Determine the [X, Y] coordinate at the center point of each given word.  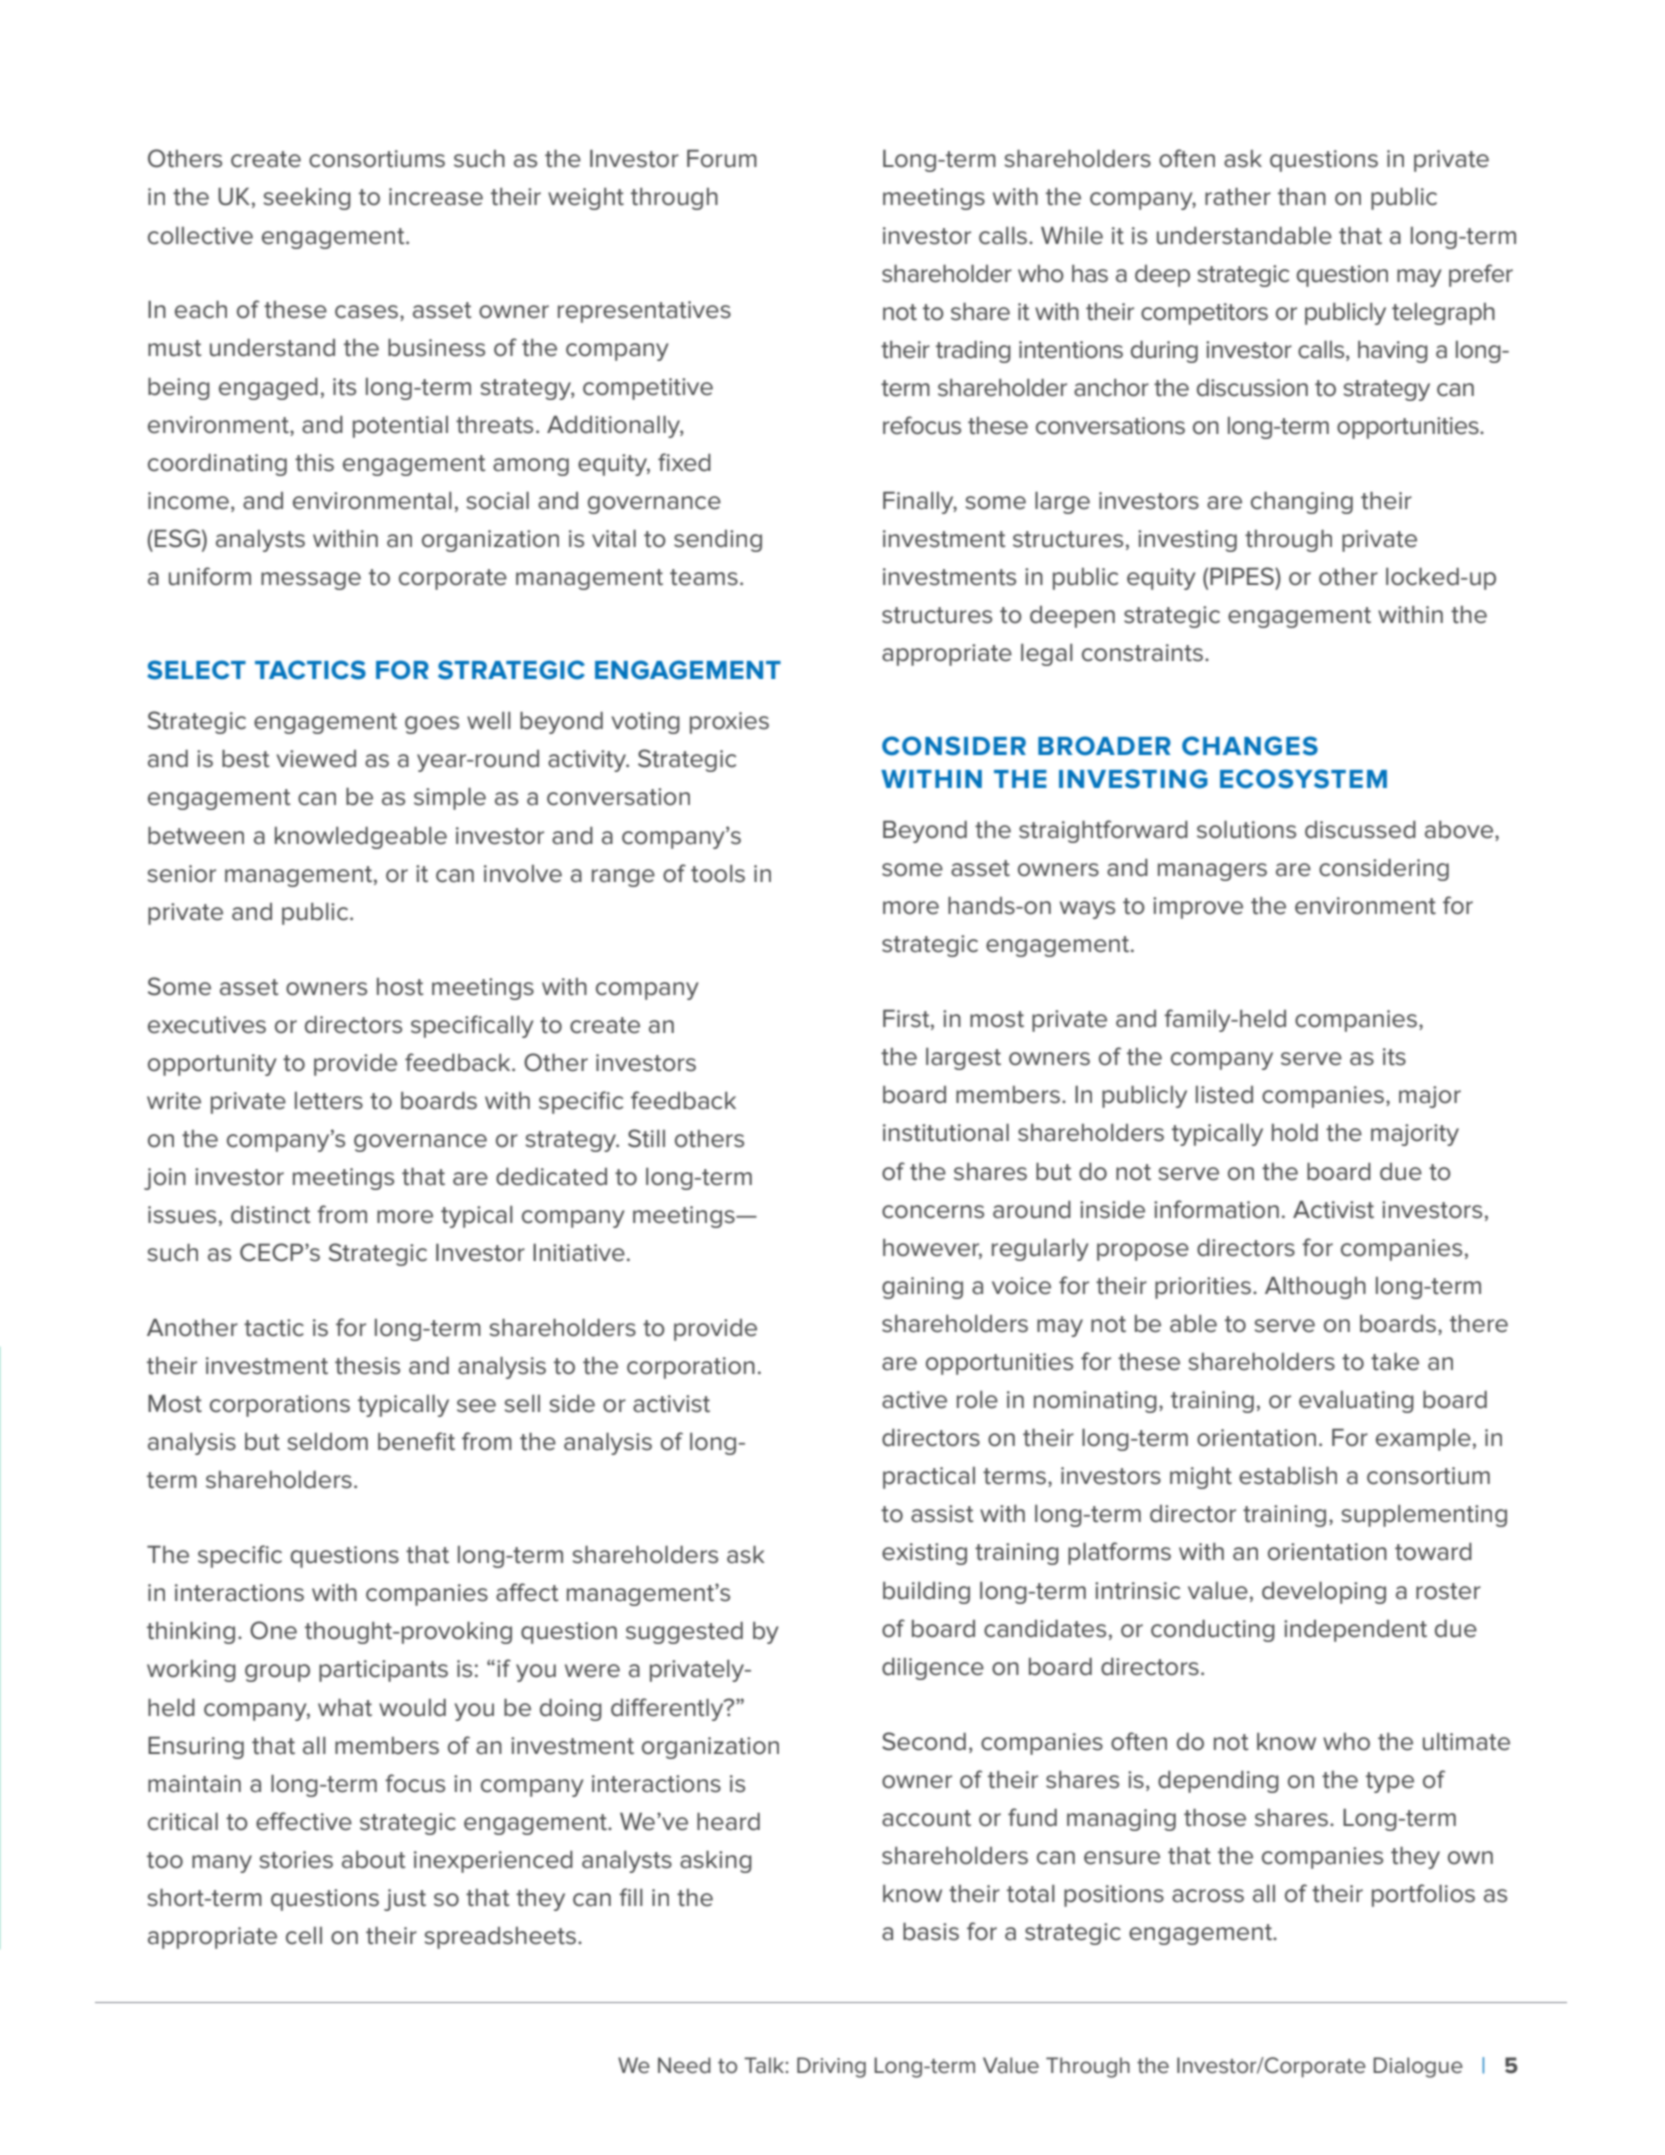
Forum [722, 159]
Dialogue [1418, 2067]
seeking [307, 199]
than [1302, 197]
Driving [831, 2067]
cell [304, 1936]
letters [329, 1101]
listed [1224, 1095]
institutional [946, 1133]
